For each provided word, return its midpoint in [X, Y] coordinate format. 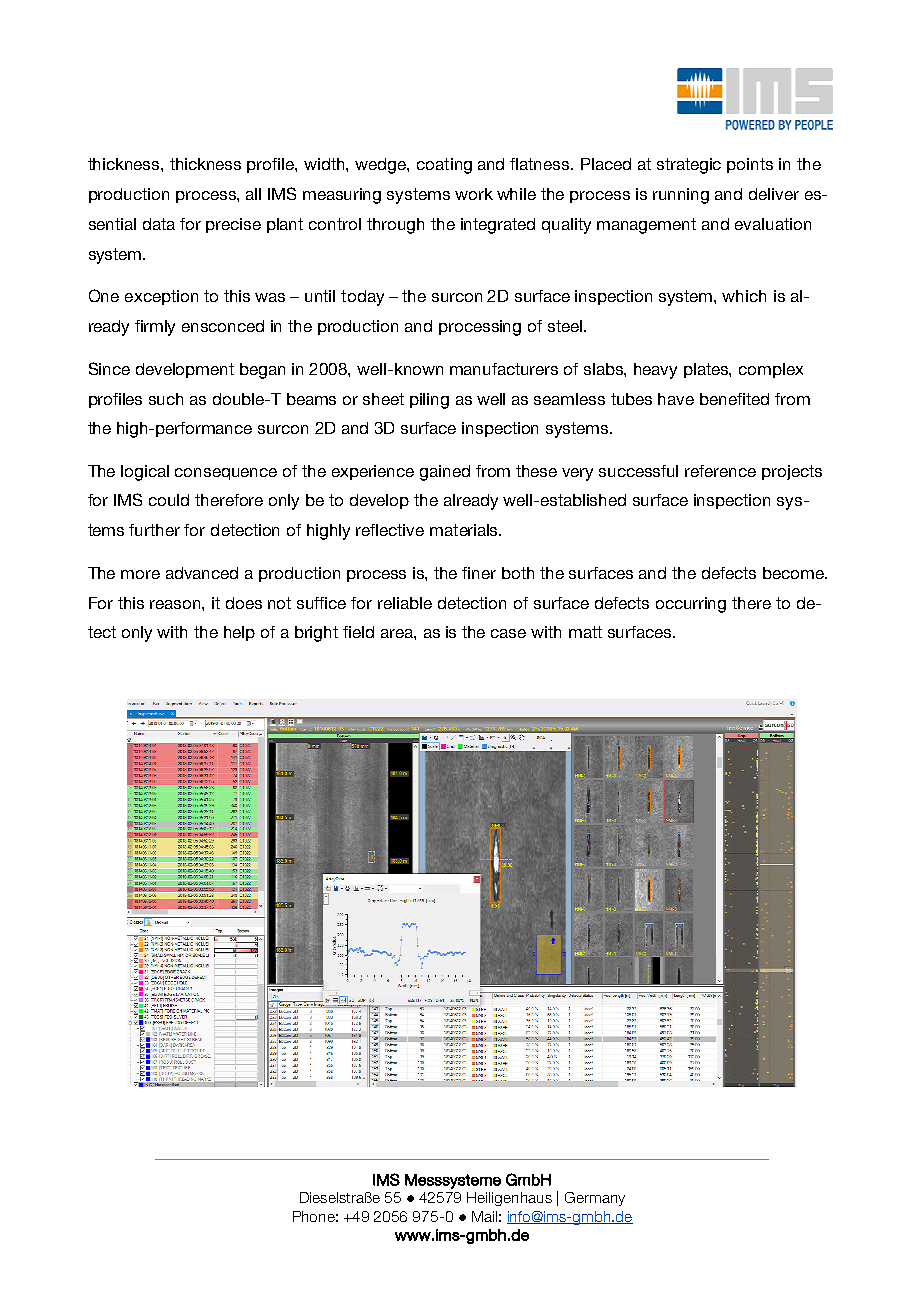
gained [445, 473]
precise [233, 225]
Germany [595, 1199]
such [166, 399]
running [681, 196]
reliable [405, 603]
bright [316, 634]
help [239, 633]
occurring [691, 605]
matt [585, 632]
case [508, 633]
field [358, 632]
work [474, 194]
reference [720, 471]
